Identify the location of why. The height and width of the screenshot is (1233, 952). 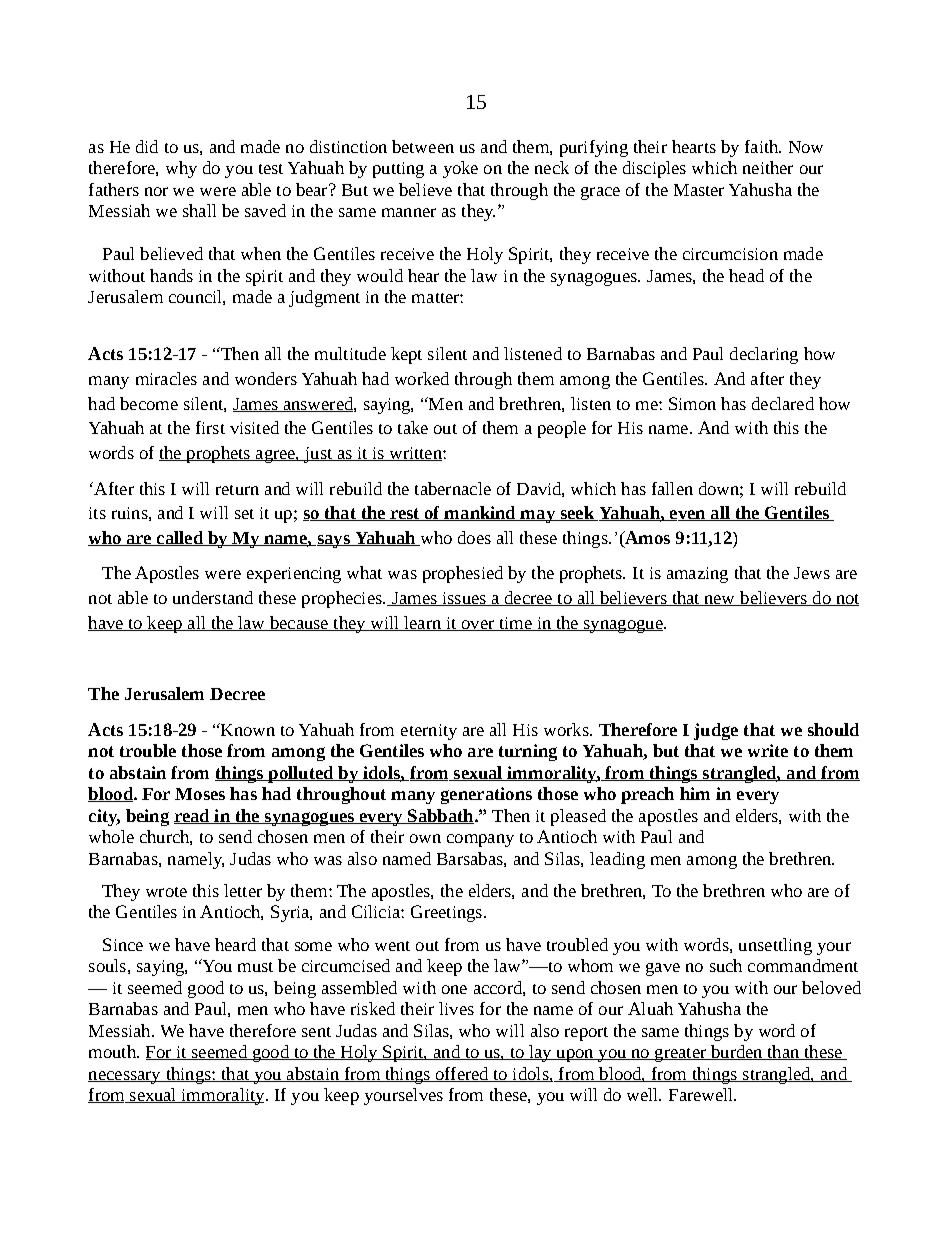
(181, 169).
